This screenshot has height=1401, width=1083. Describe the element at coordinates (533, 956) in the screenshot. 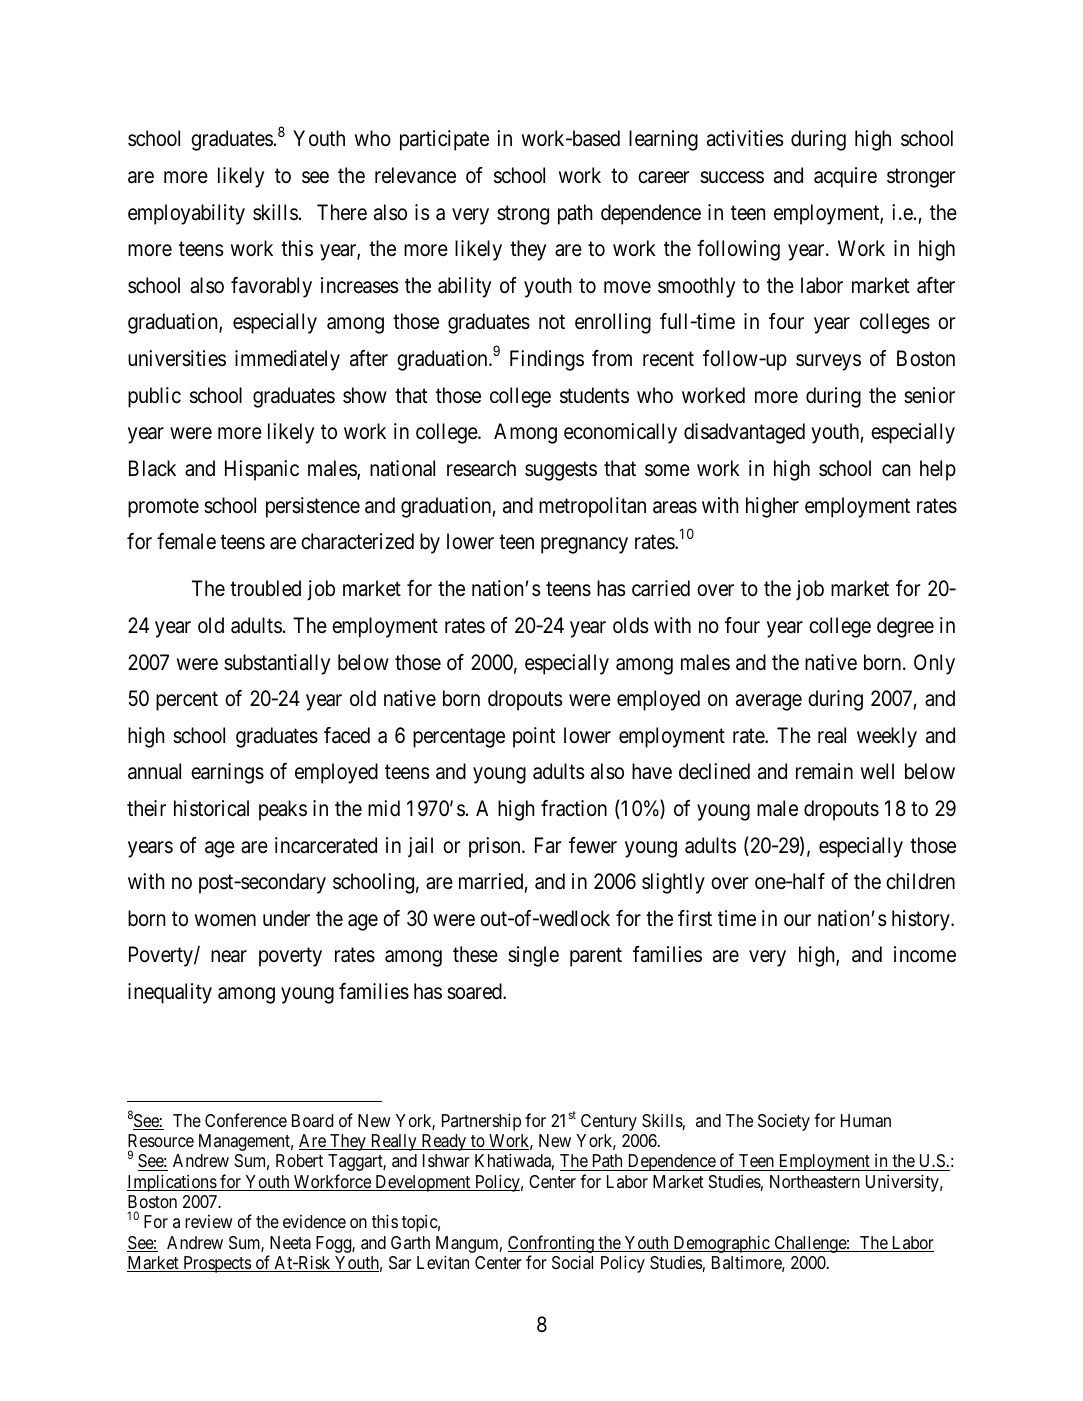

I see `single` at that location.
